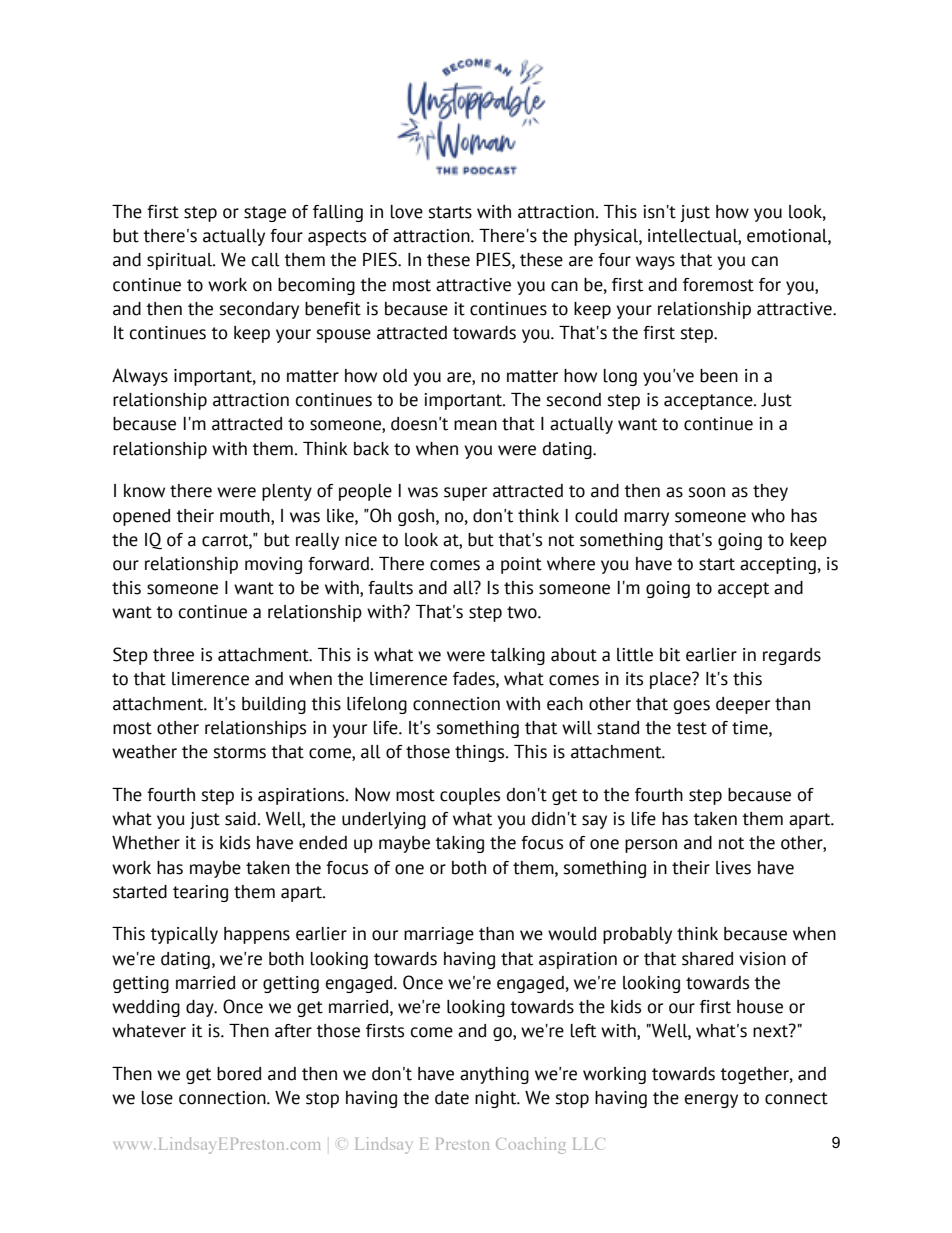 This screenshot has height=1233, width=952. What do you see at coordinates (407, 212) in the screenshot?
I see `love` at bounding box center [407, 212].
